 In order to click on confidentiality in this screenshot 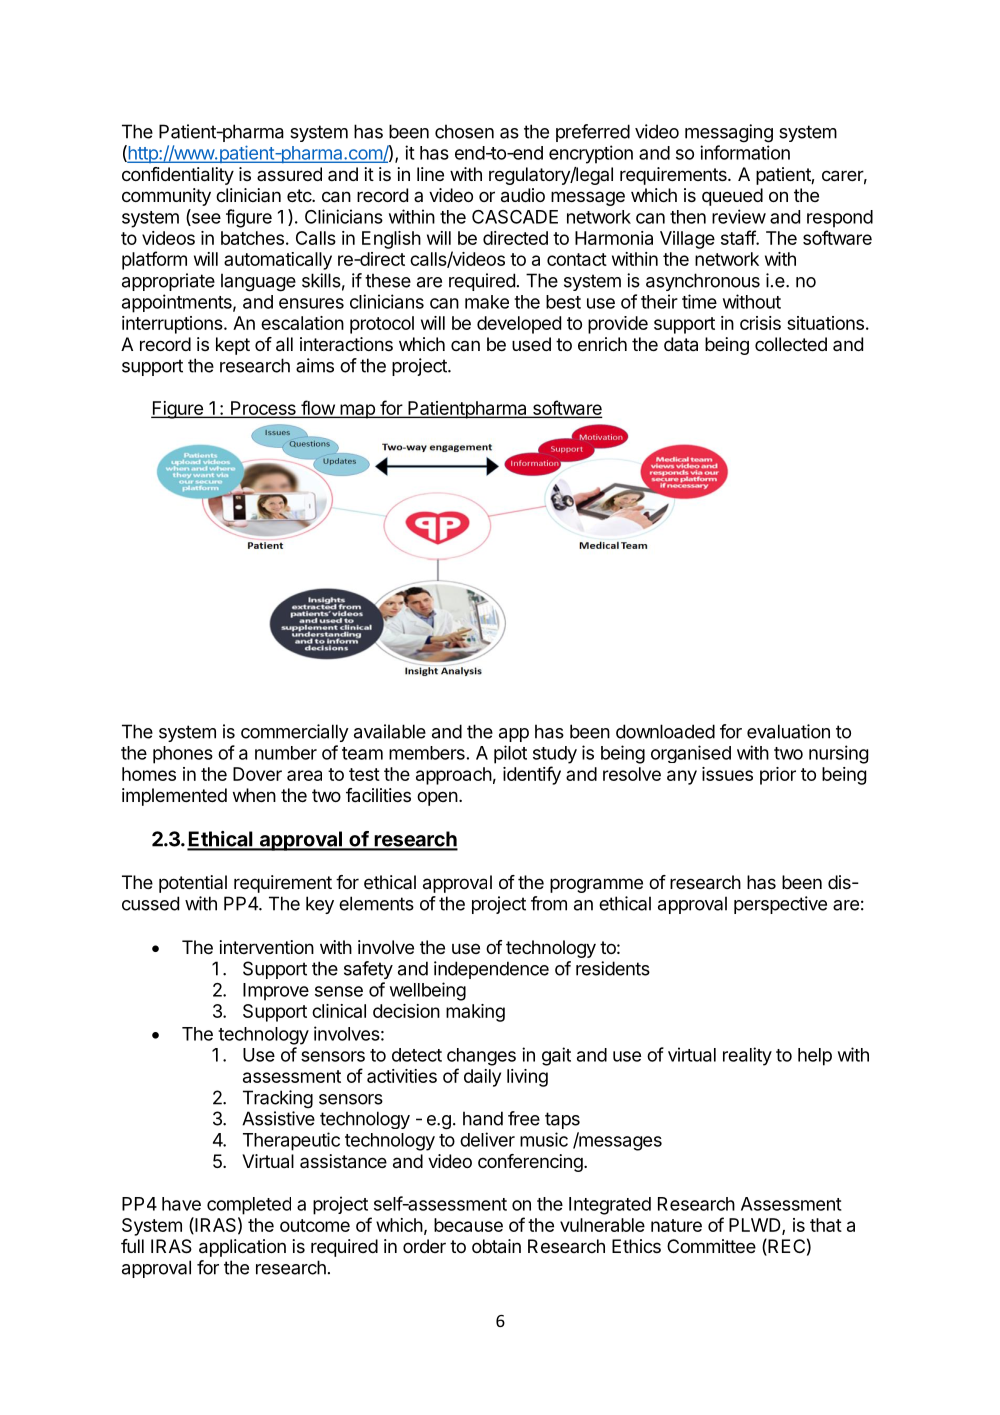, I will do `click(178, 176)`.
